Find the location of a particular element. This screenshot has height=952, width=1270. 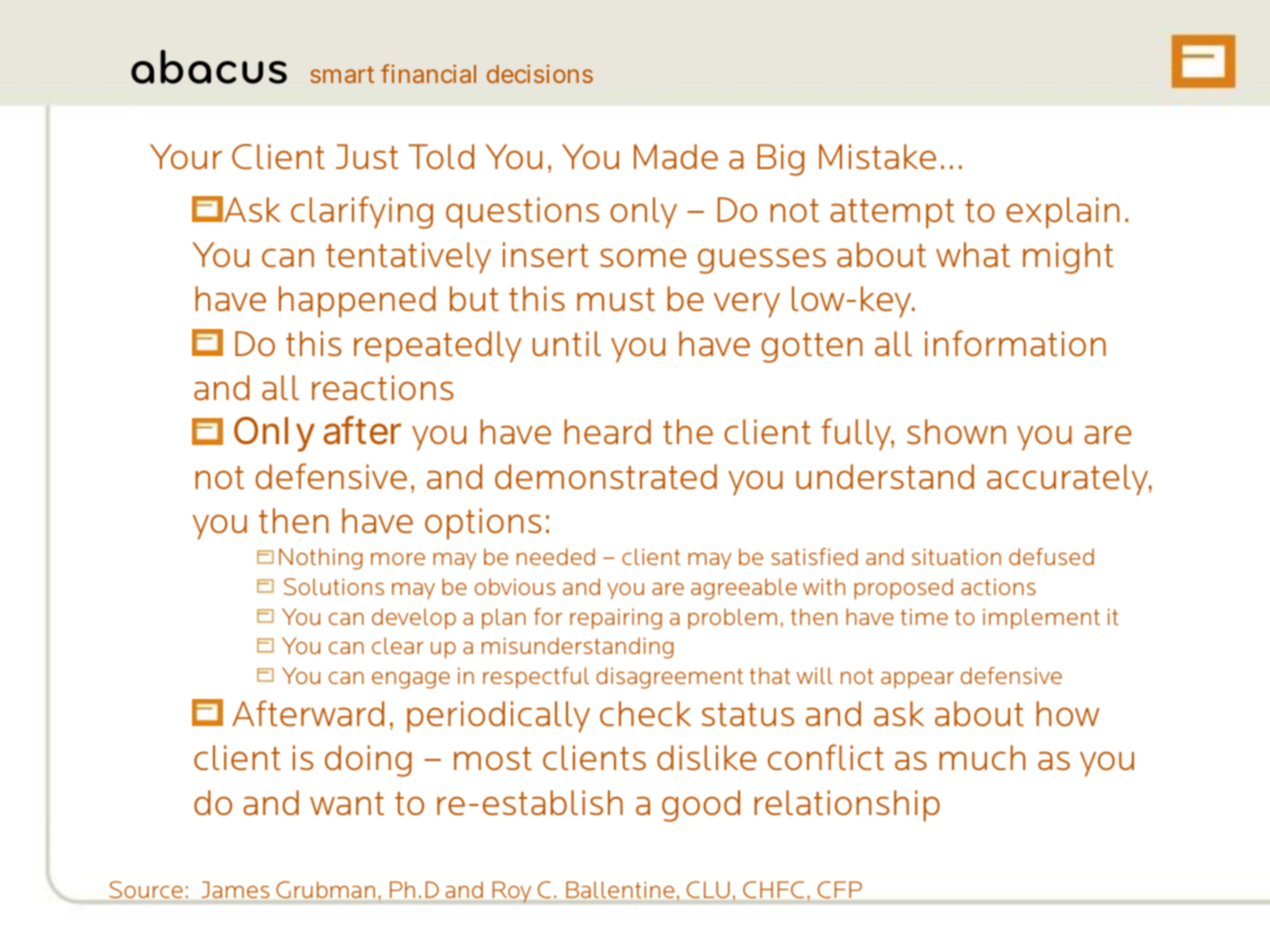

Made is located at coordinates (676, 156).
